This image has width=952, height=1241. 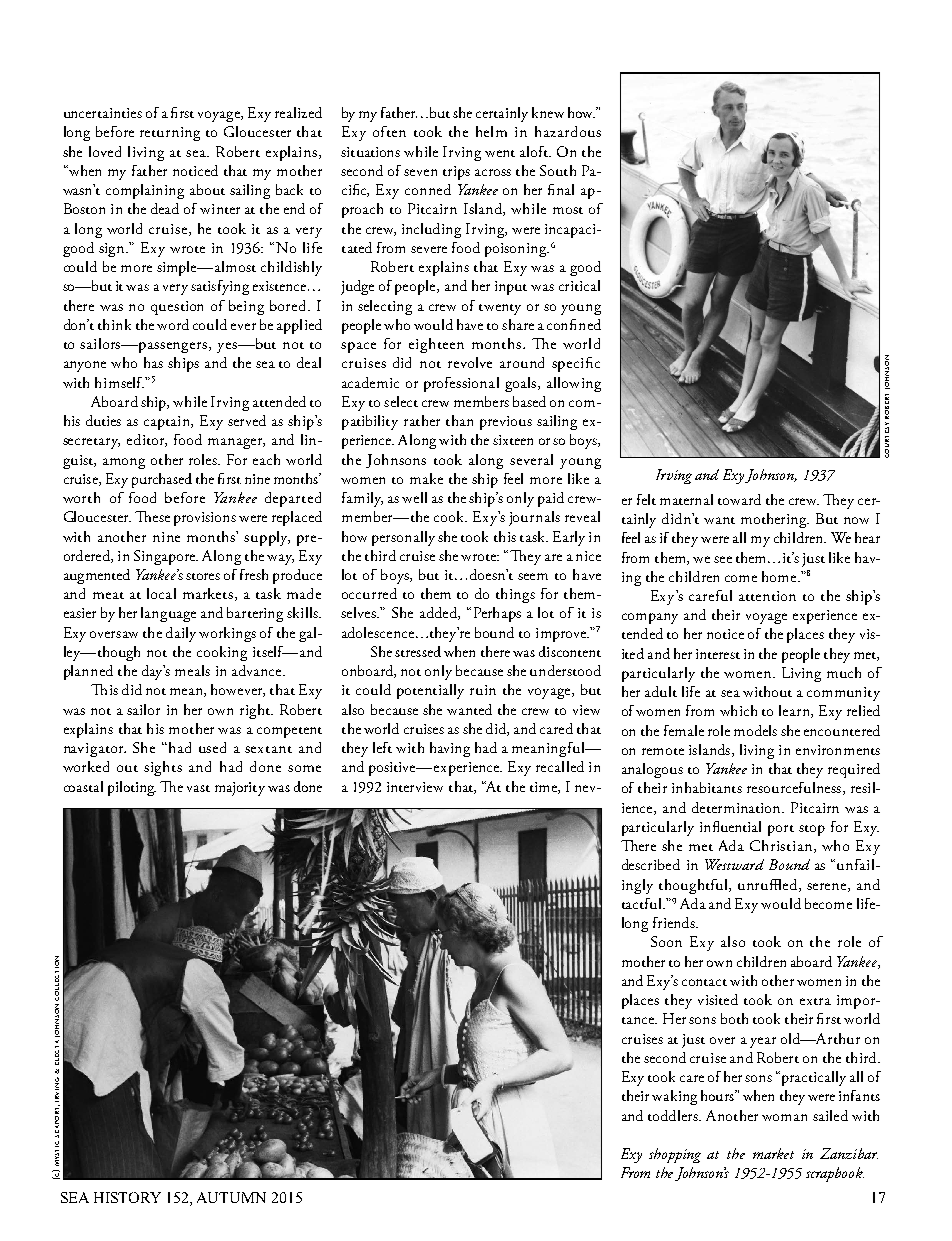 I want to click on Christian, so click(x=782, y=846).
